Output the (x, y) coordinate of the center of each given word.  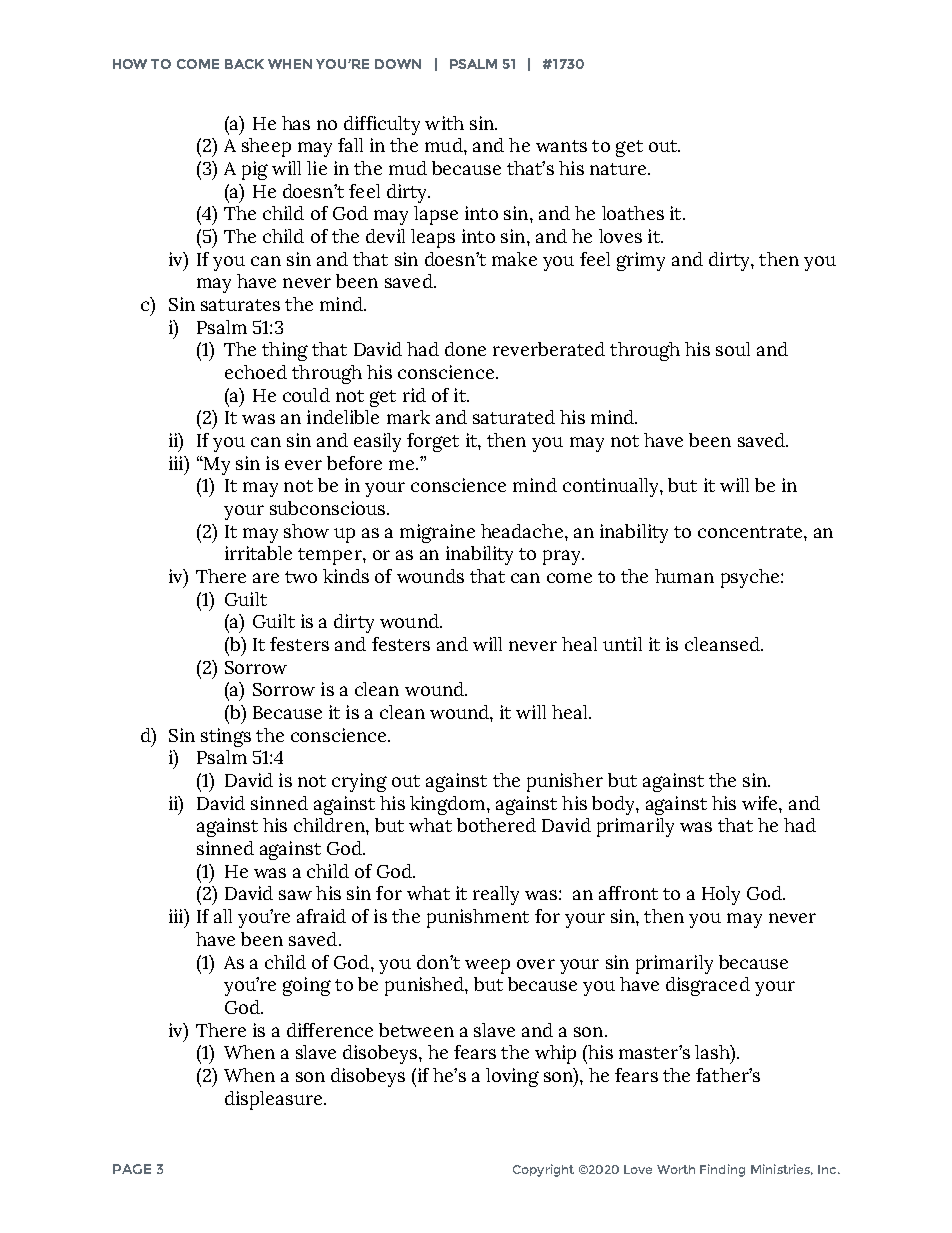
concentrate (751, 532)
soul (733, 349)
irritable (258, 553)
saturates (240, 305)
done (465, 349)
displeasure (275, 1100)
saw (295, 895)
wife (761, 803)
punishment (478, 918)
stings (226, 737)
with (444, 123)
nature (619, 169)
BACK (244, 64)
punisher (565, 782)
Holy (721, 895)
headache (522, 531)
